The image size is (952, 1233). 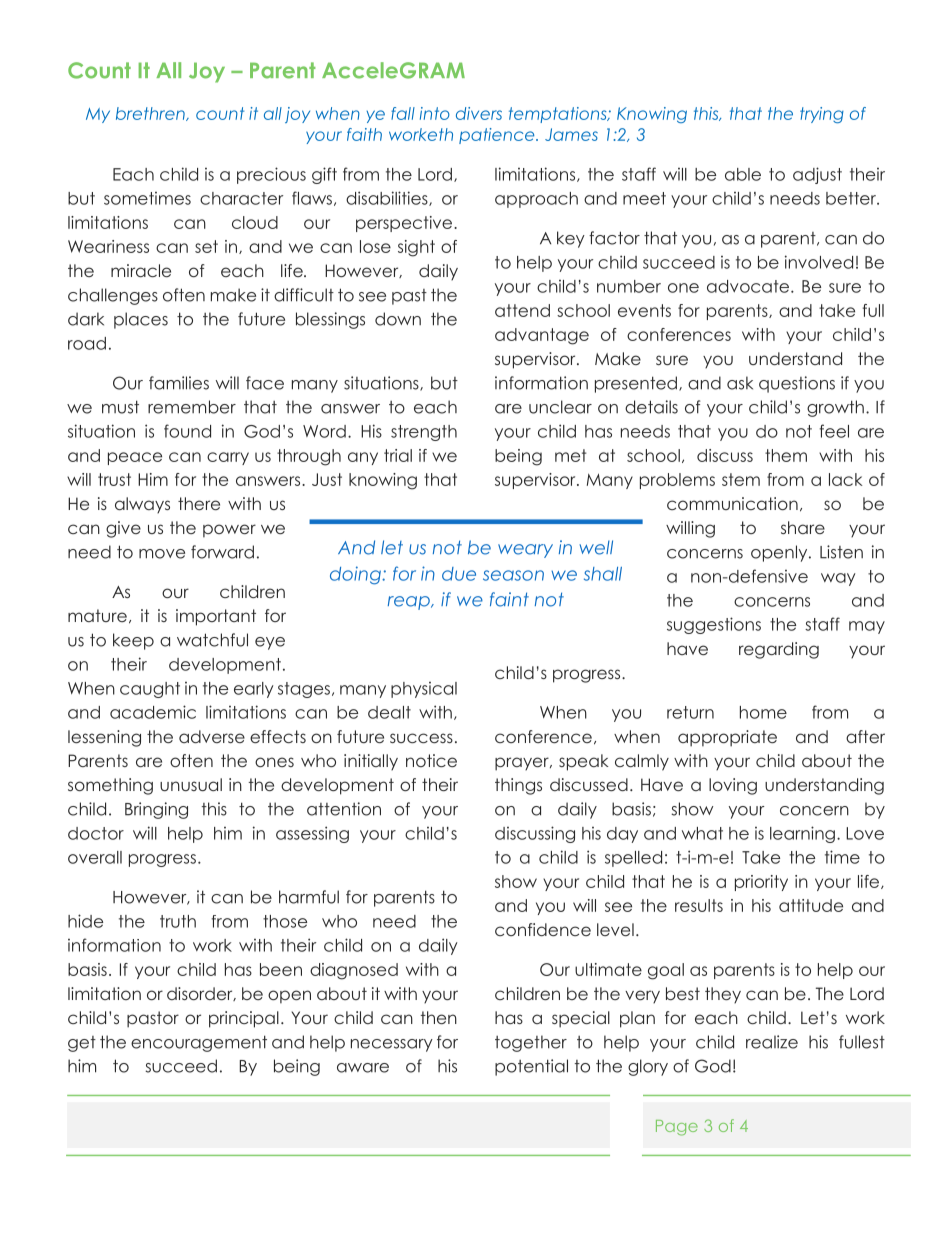 I want to click on regarding, so click(x=779, y=650).
